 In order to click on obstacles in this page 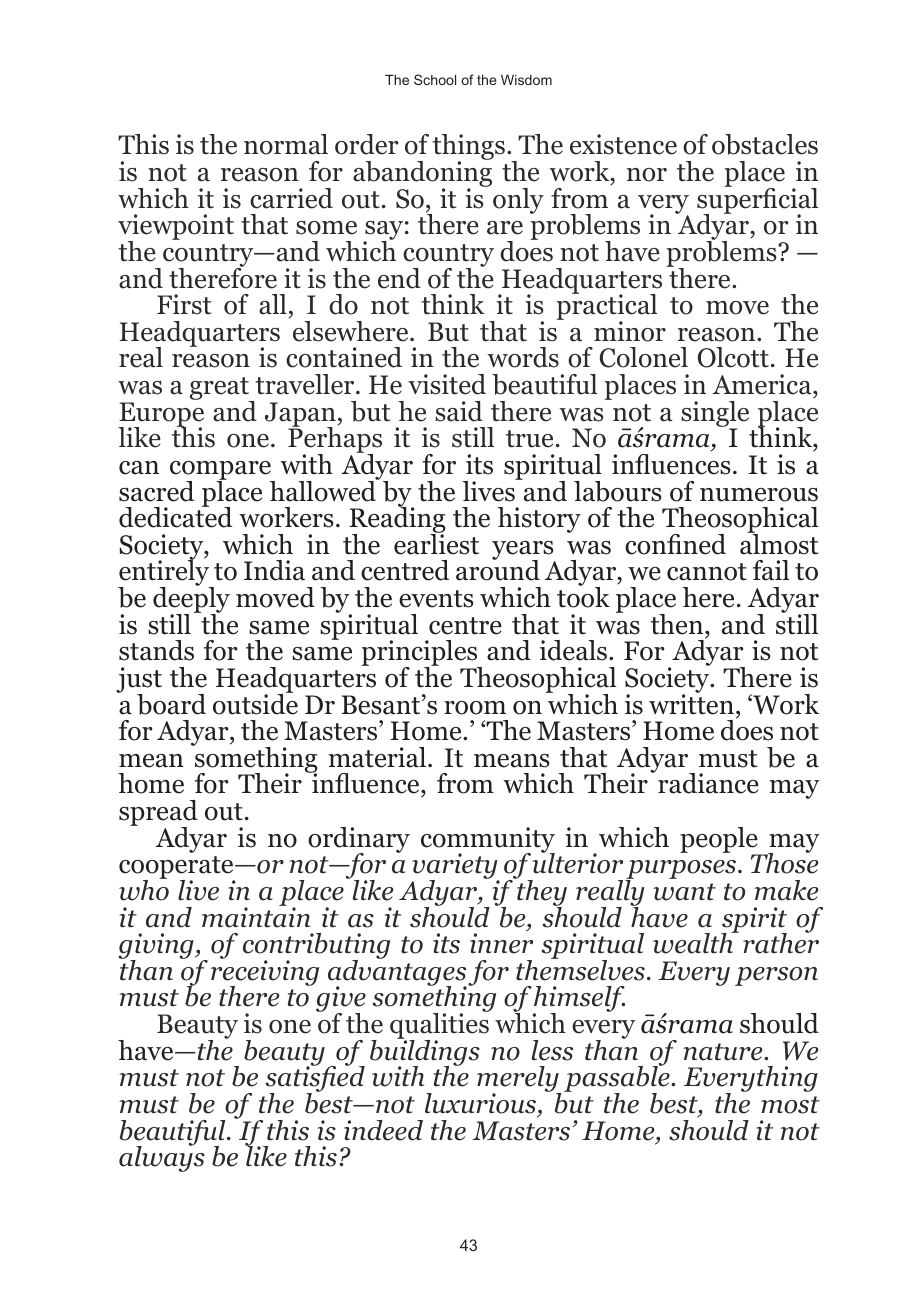, I will do `click(765, 144)`.
